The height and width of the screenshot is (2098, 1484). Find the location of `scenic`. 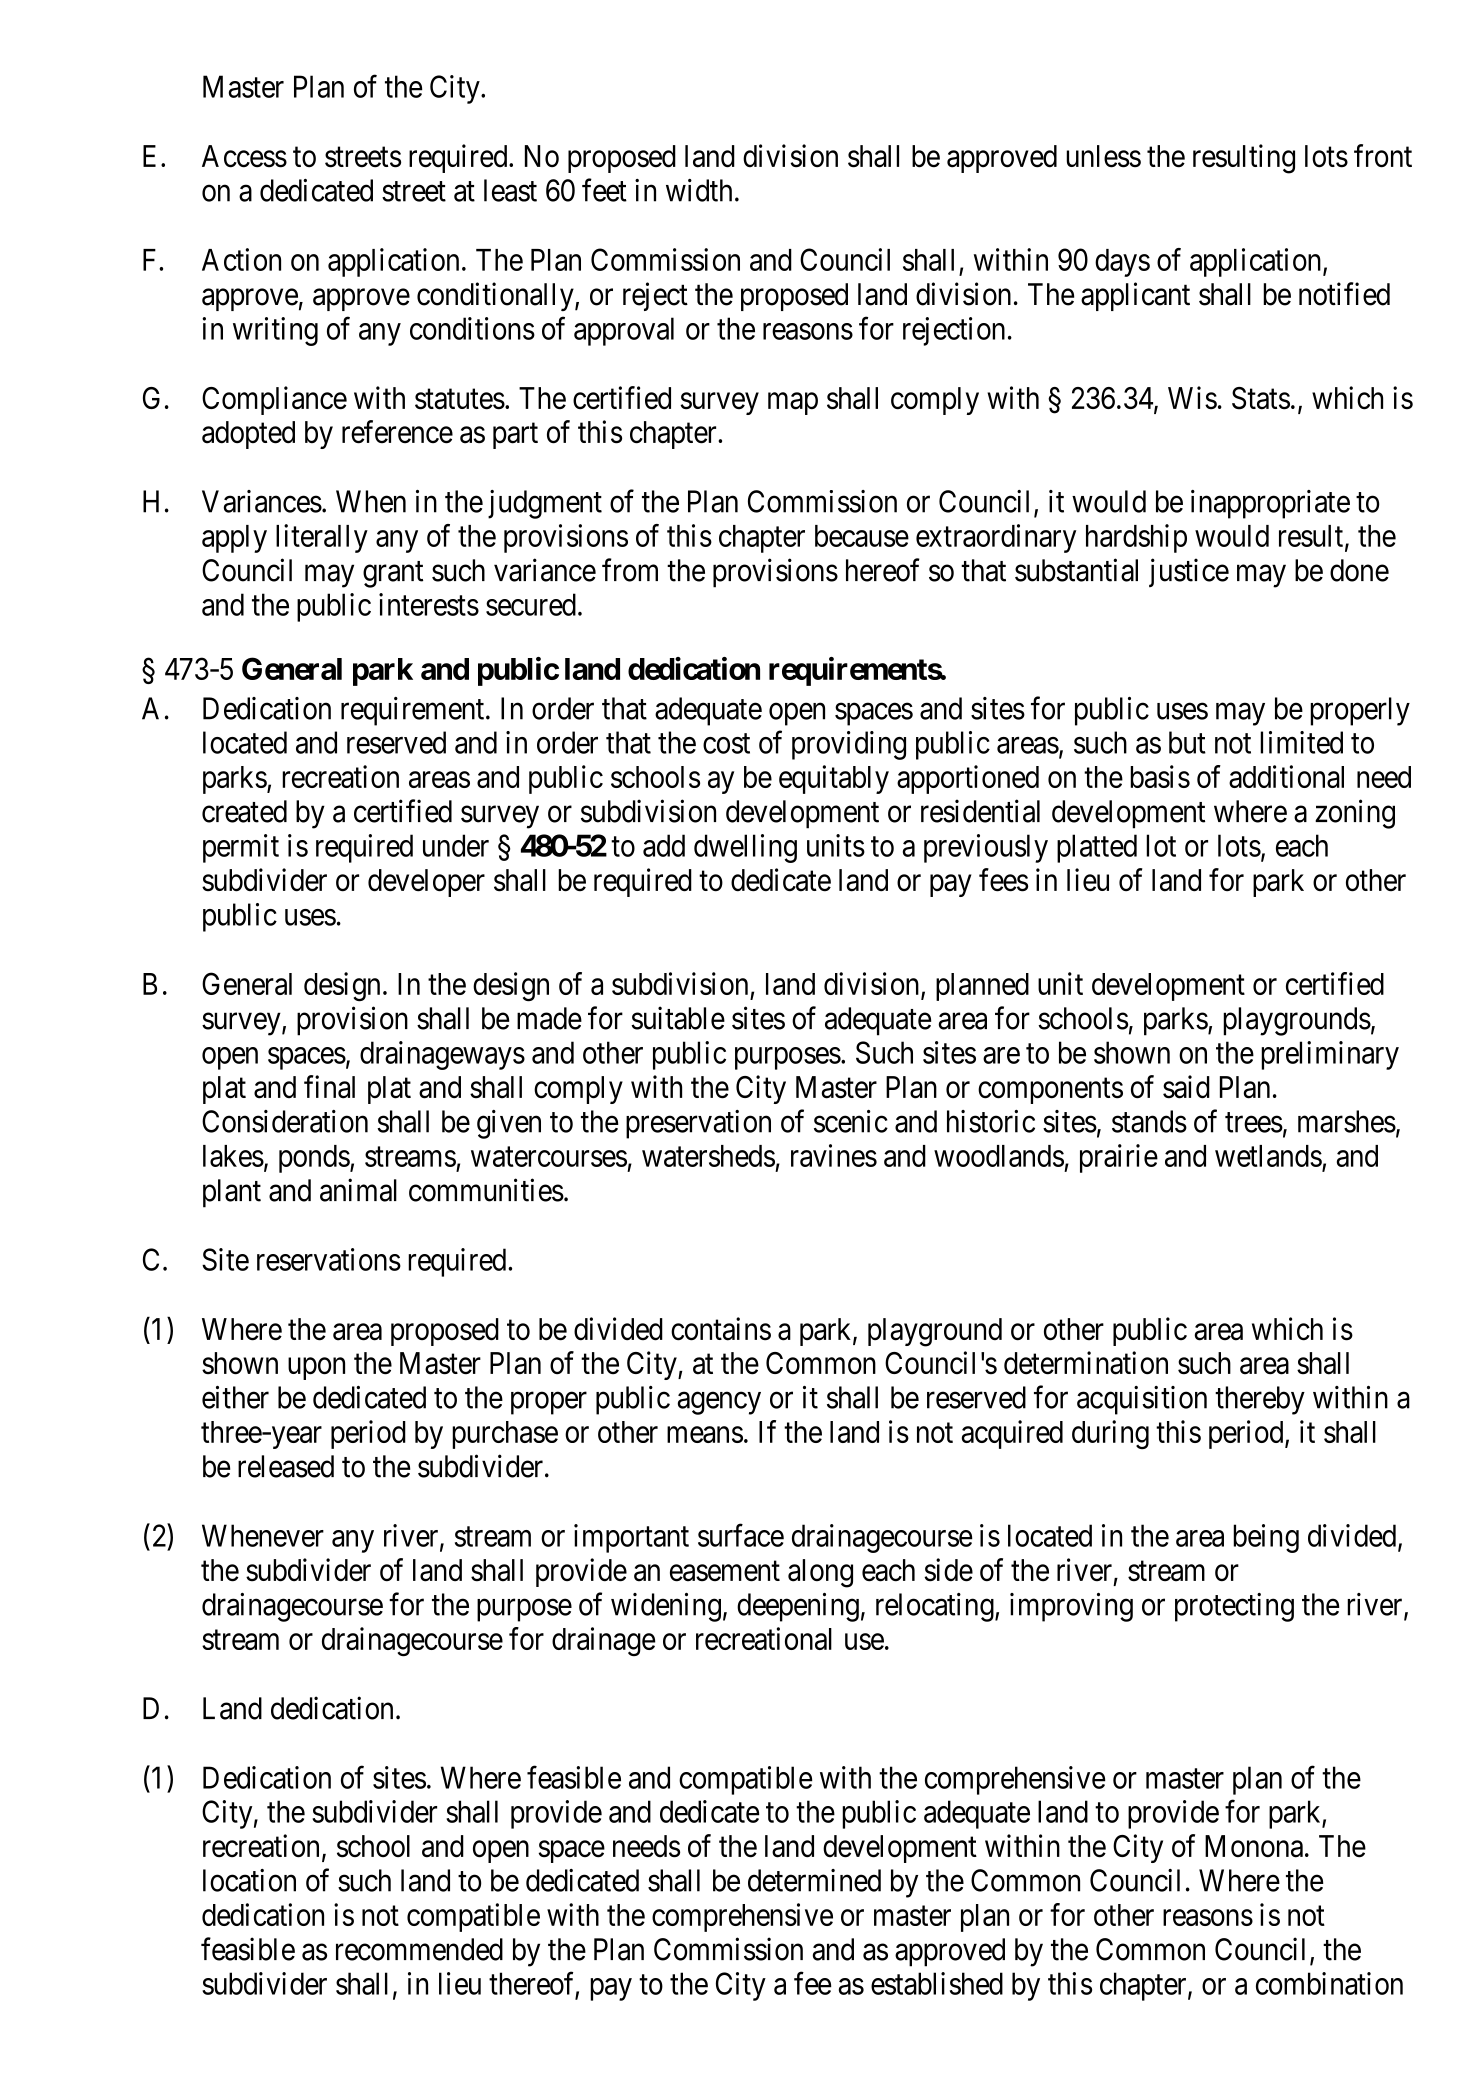

scenic is located at coordinates (851, 1121).
